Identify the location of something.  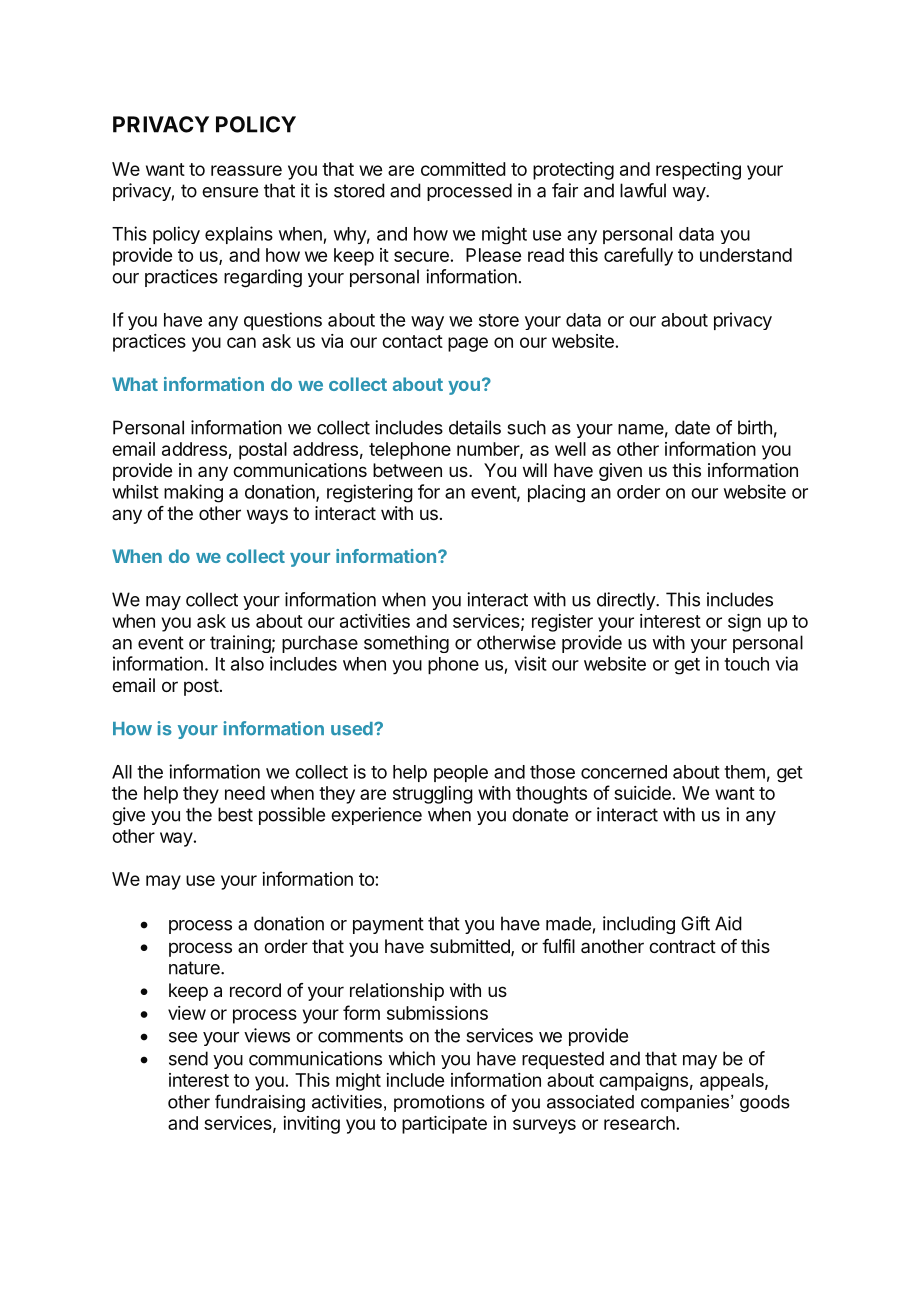
(406, 644).
